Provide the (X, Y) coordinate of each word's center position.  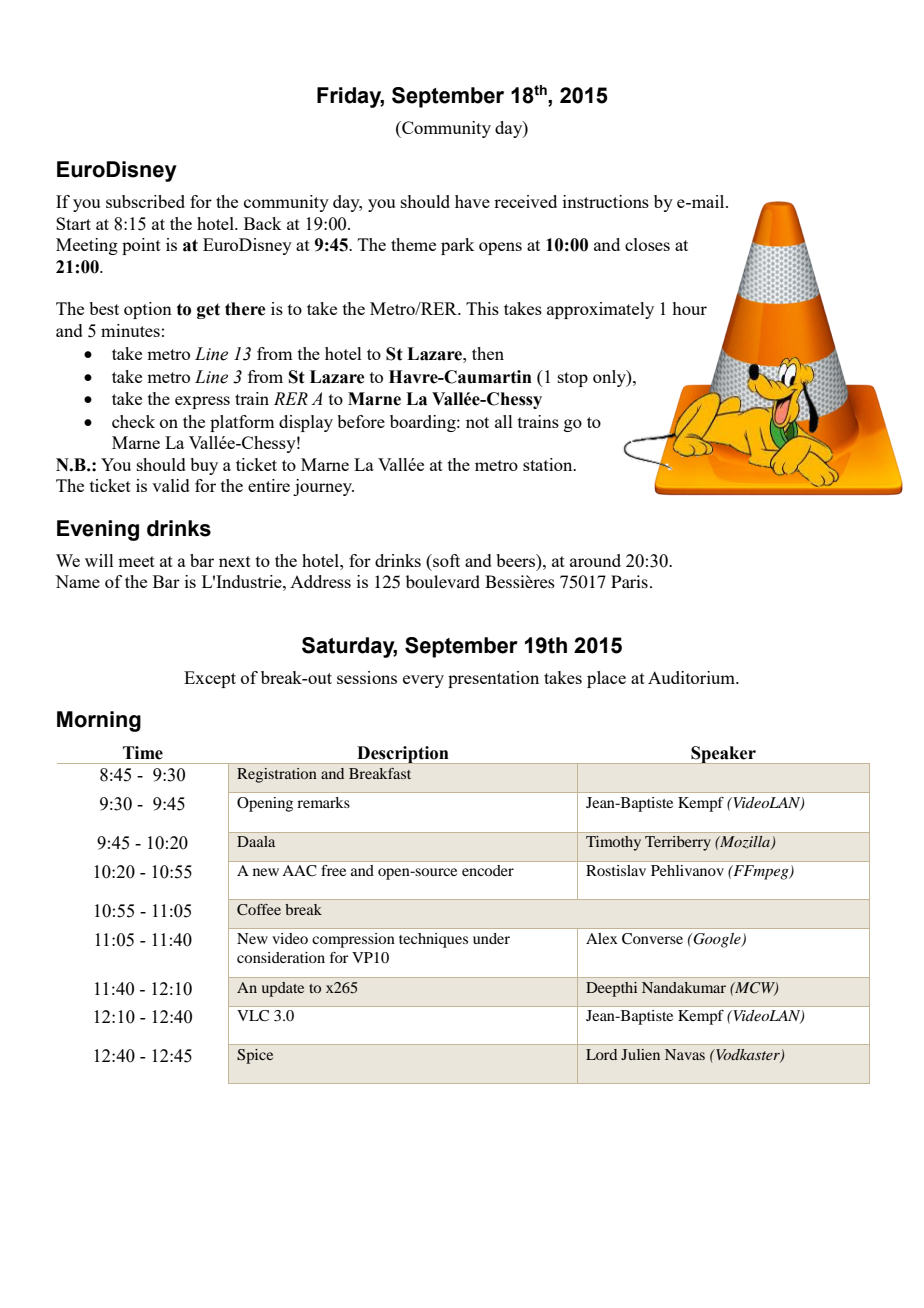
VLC (253, 1016)
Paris (629, 581)
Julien (640, 1054)
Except (210, 679)
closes (647, 244)
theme (413, 244)
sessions (367, 677)
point (141, 246)
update (283, 989)
